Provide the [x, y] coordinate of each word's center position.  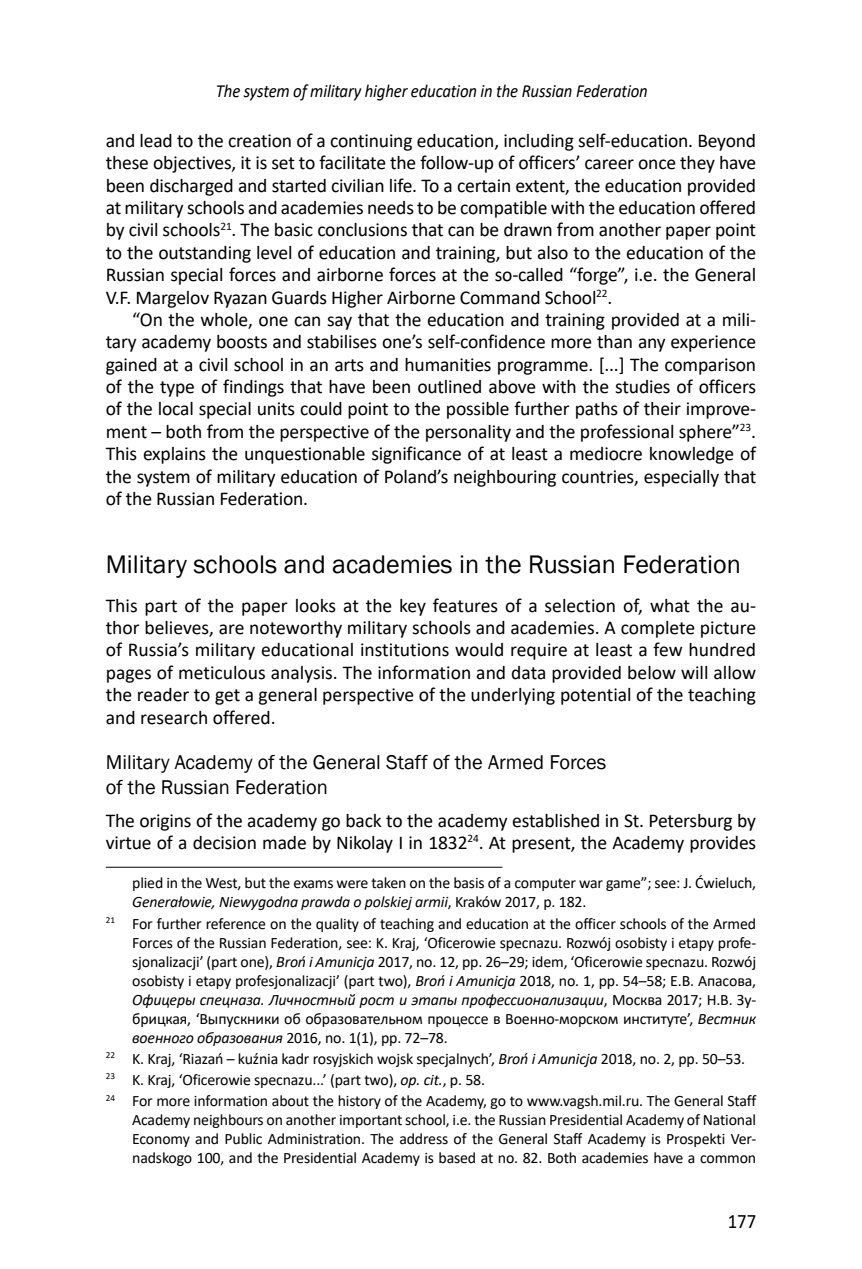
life [402, 185]
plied [148, 884]
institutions [405, 650]
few [668, 649]
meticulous [222, 673]
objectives [193, 164]
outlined [449, 387]
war [591, 884]
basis [469, 883]
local [176, 409]
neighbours [228, 1121]
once [657, 164]
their [662, 409]
